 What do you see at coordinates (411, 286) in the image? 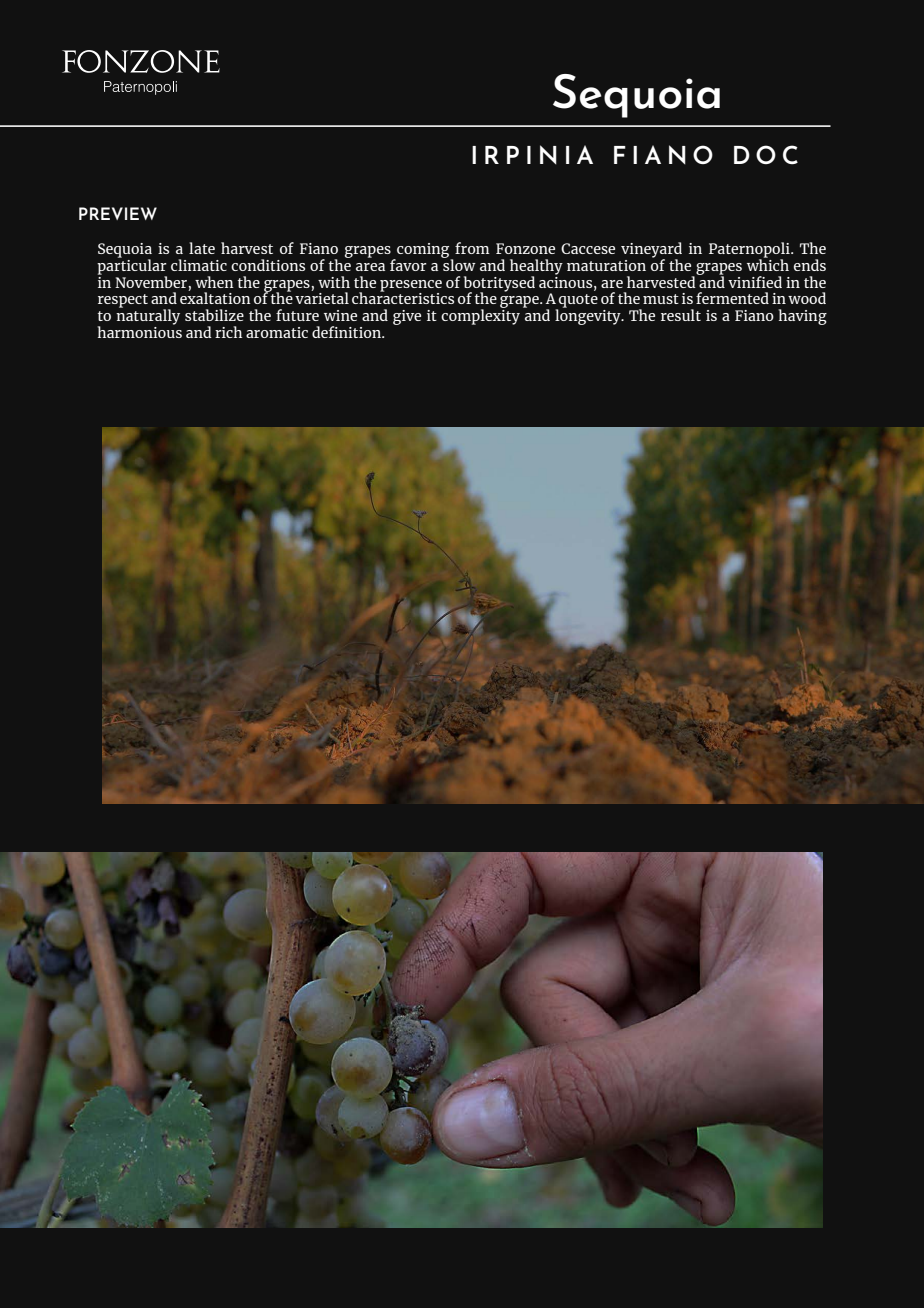
I see `presence` at bounding box center [411, 286].
